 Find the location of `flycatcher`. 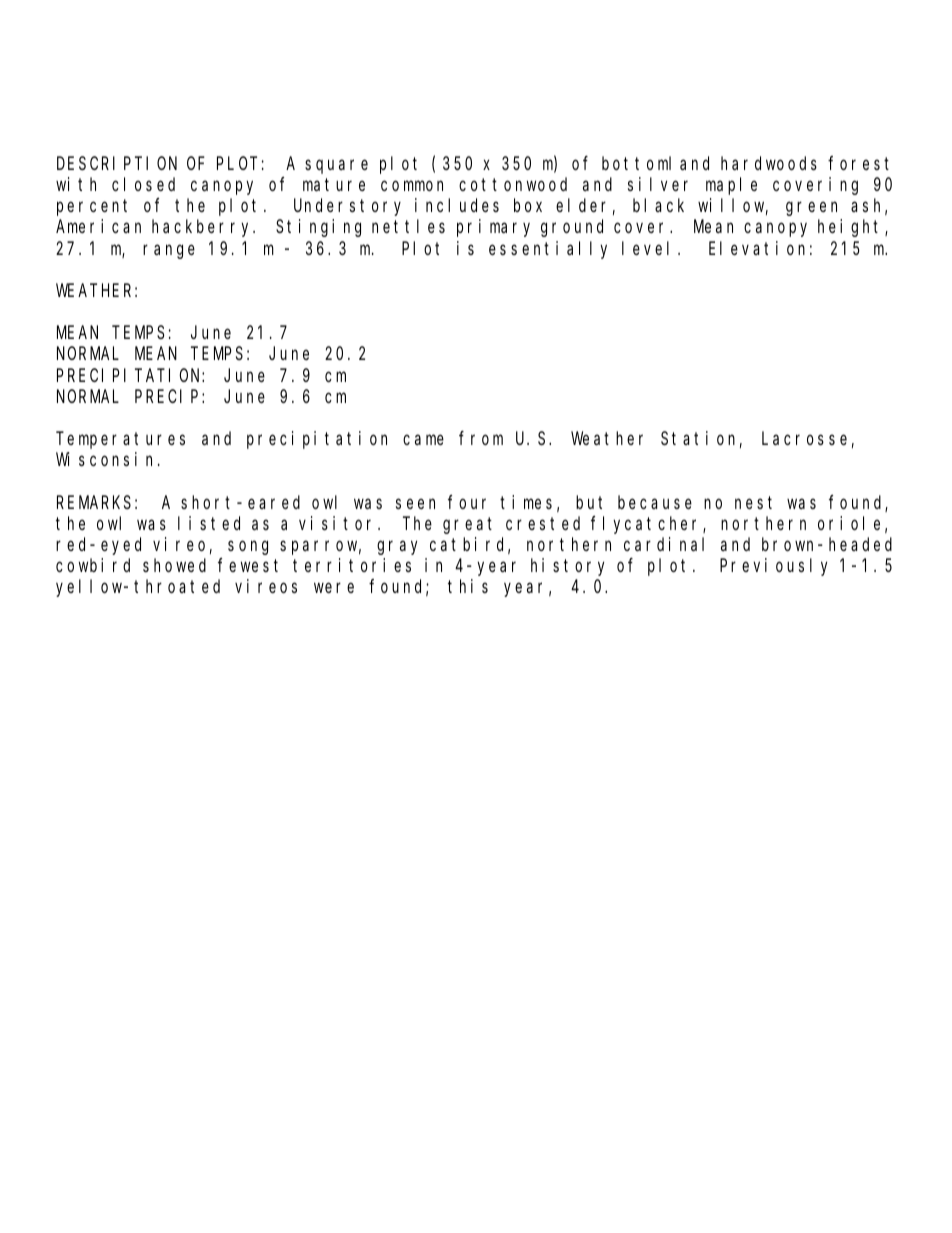

flycatcher is located at coordinates (647, 525).
